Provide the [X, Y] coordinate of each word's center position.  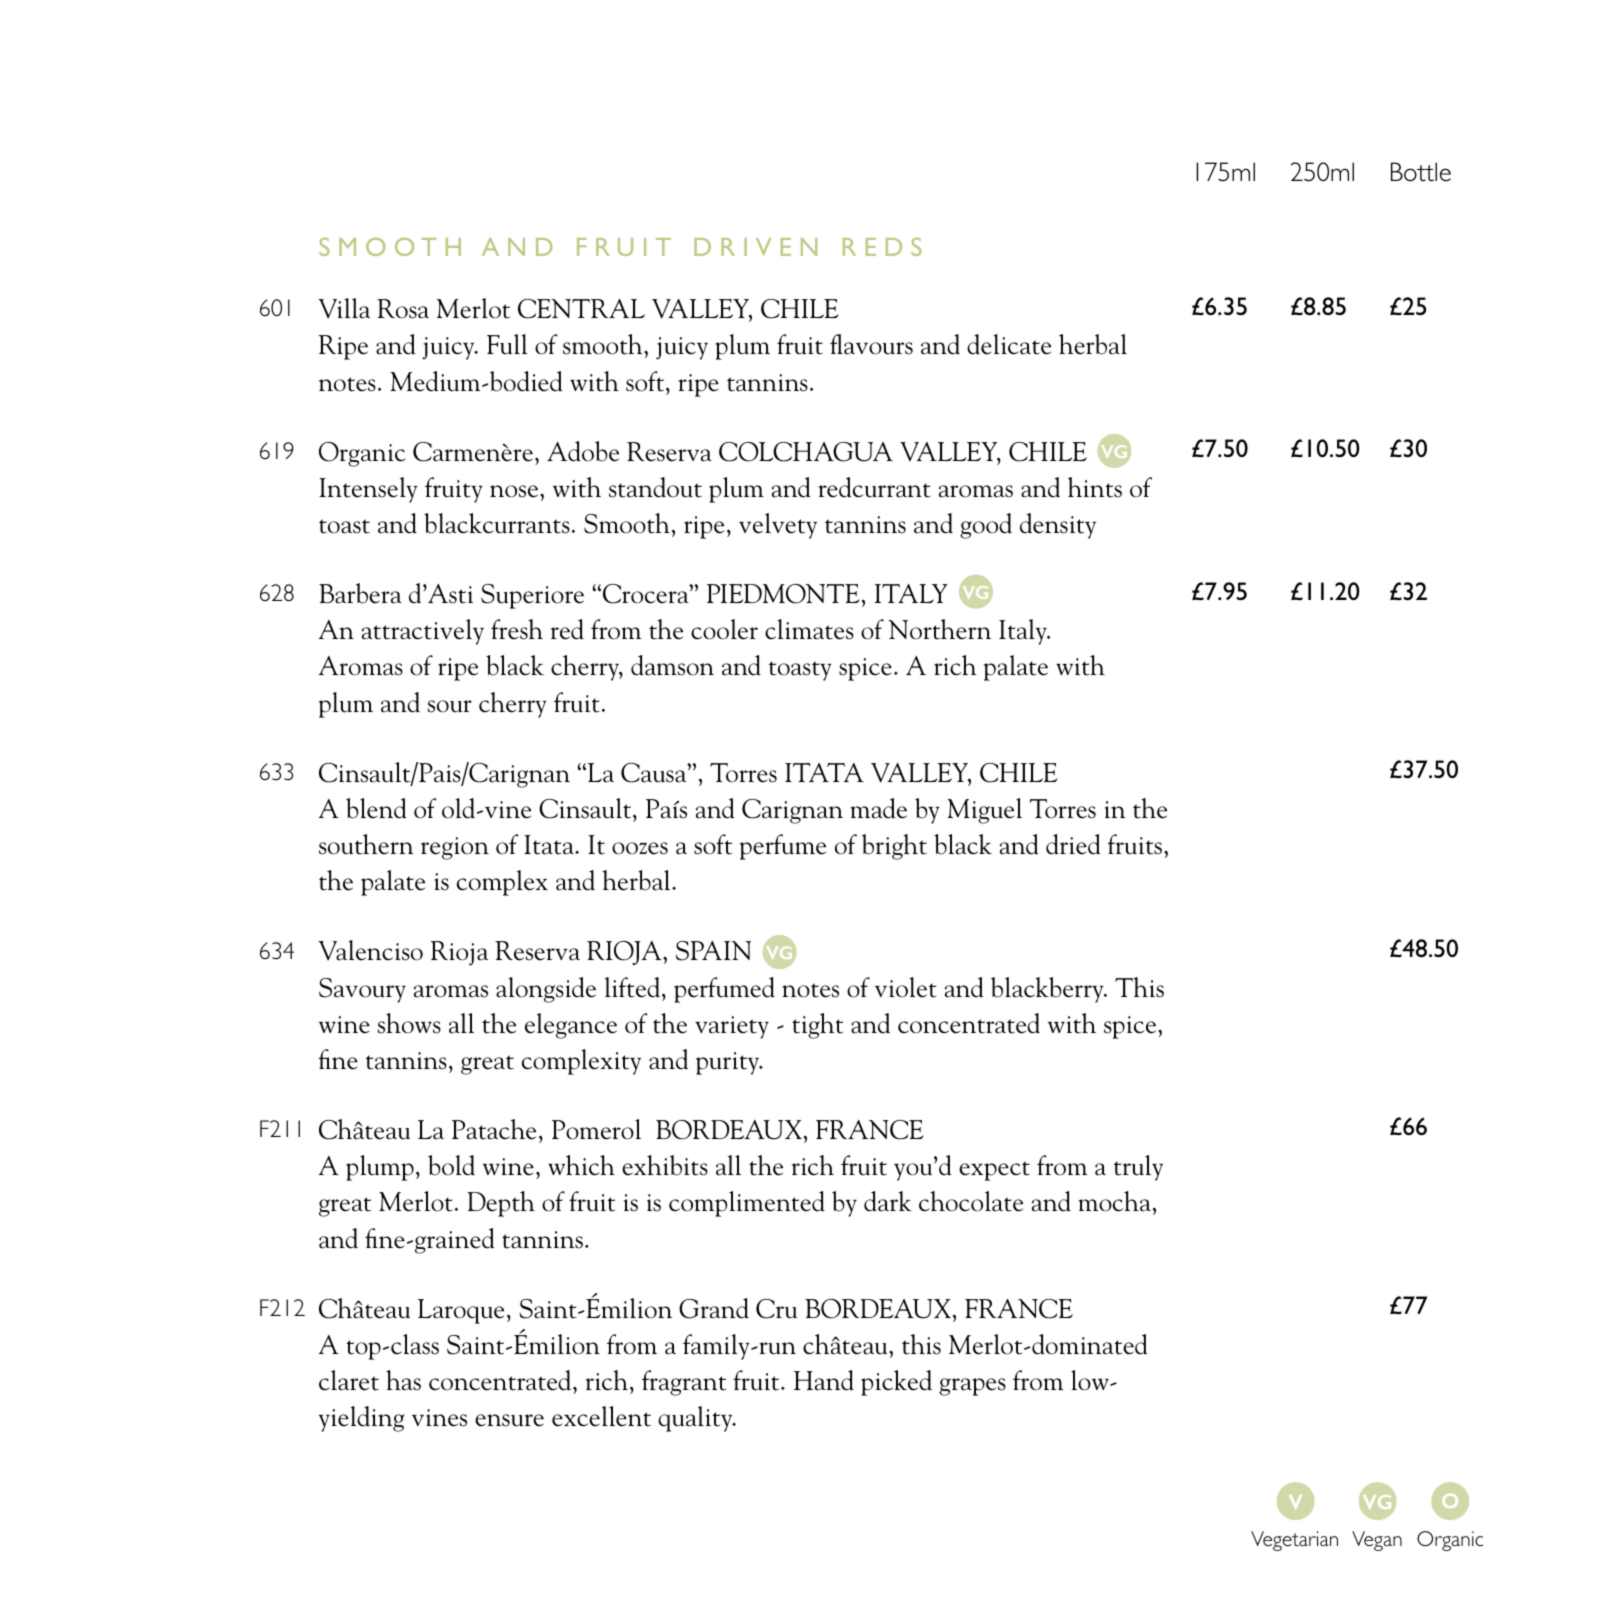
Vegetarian [1294, 1541]
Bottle [1421, 172]
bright [894, 847]
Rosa [403, 309]
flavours [871, 344]
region [455, 848]
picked [896, 1383]
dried [1073, 844]
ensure [509, 1420]
